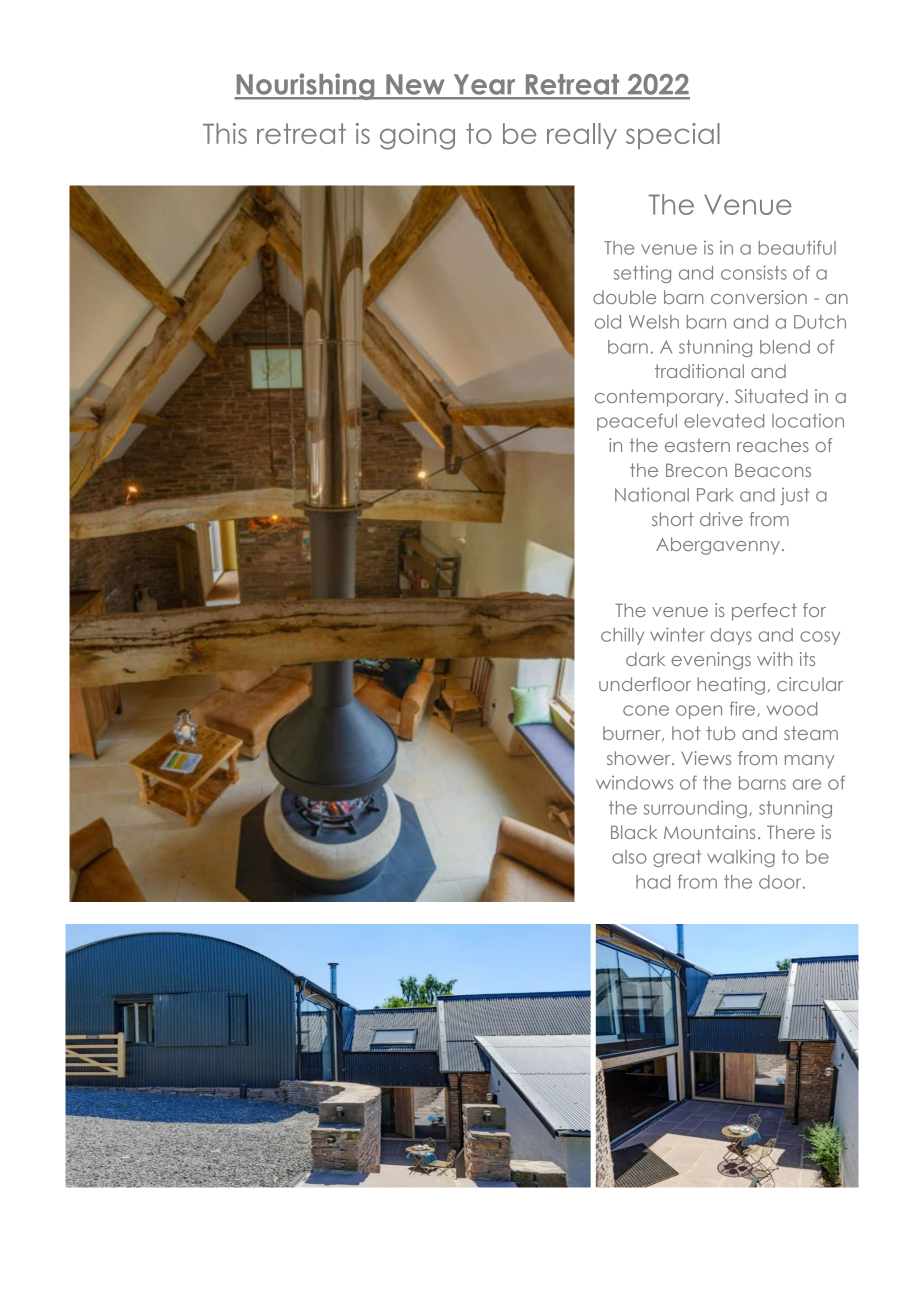 The width and height of the screenshot is (924, 1308). Describe the element at coordinates (673, 136) in the screenshot. I see `special` at that location.
